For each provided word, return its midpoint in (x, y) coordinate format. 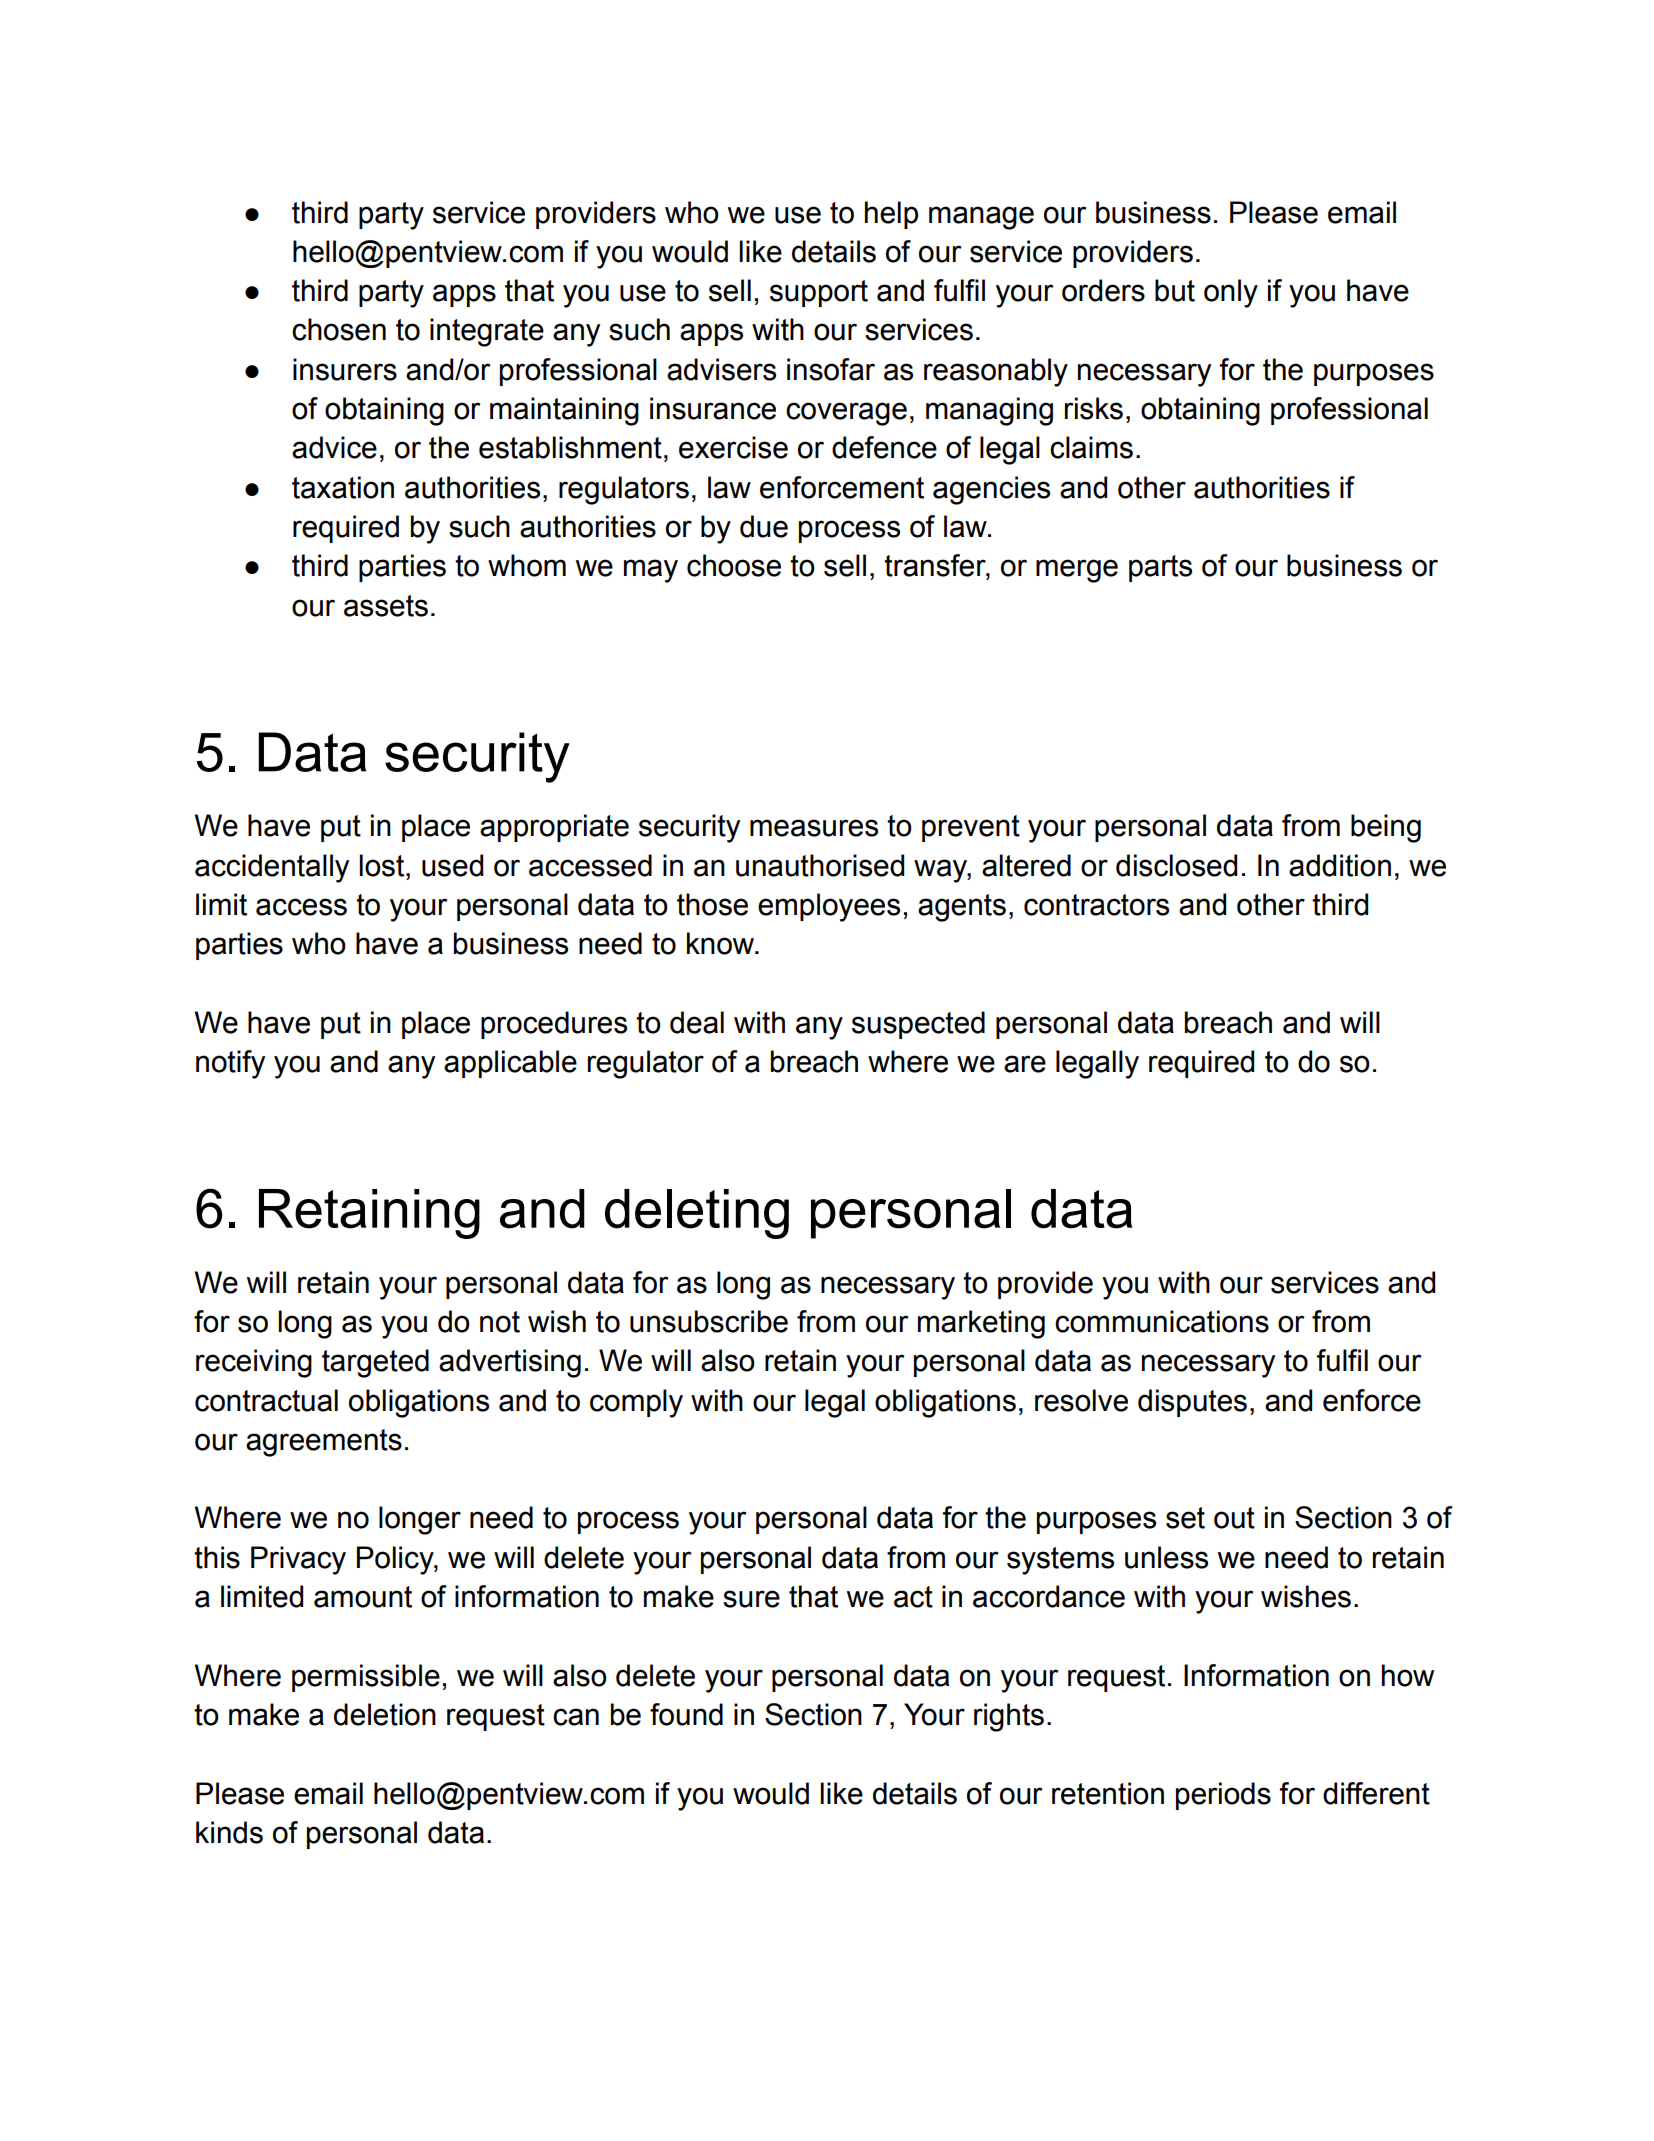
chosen (339, 329)
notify (230, 1064)
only (1231, 293)
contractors (1096, 905)
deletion (385, 1714)
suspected (918, 1025)
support (819, 293)
